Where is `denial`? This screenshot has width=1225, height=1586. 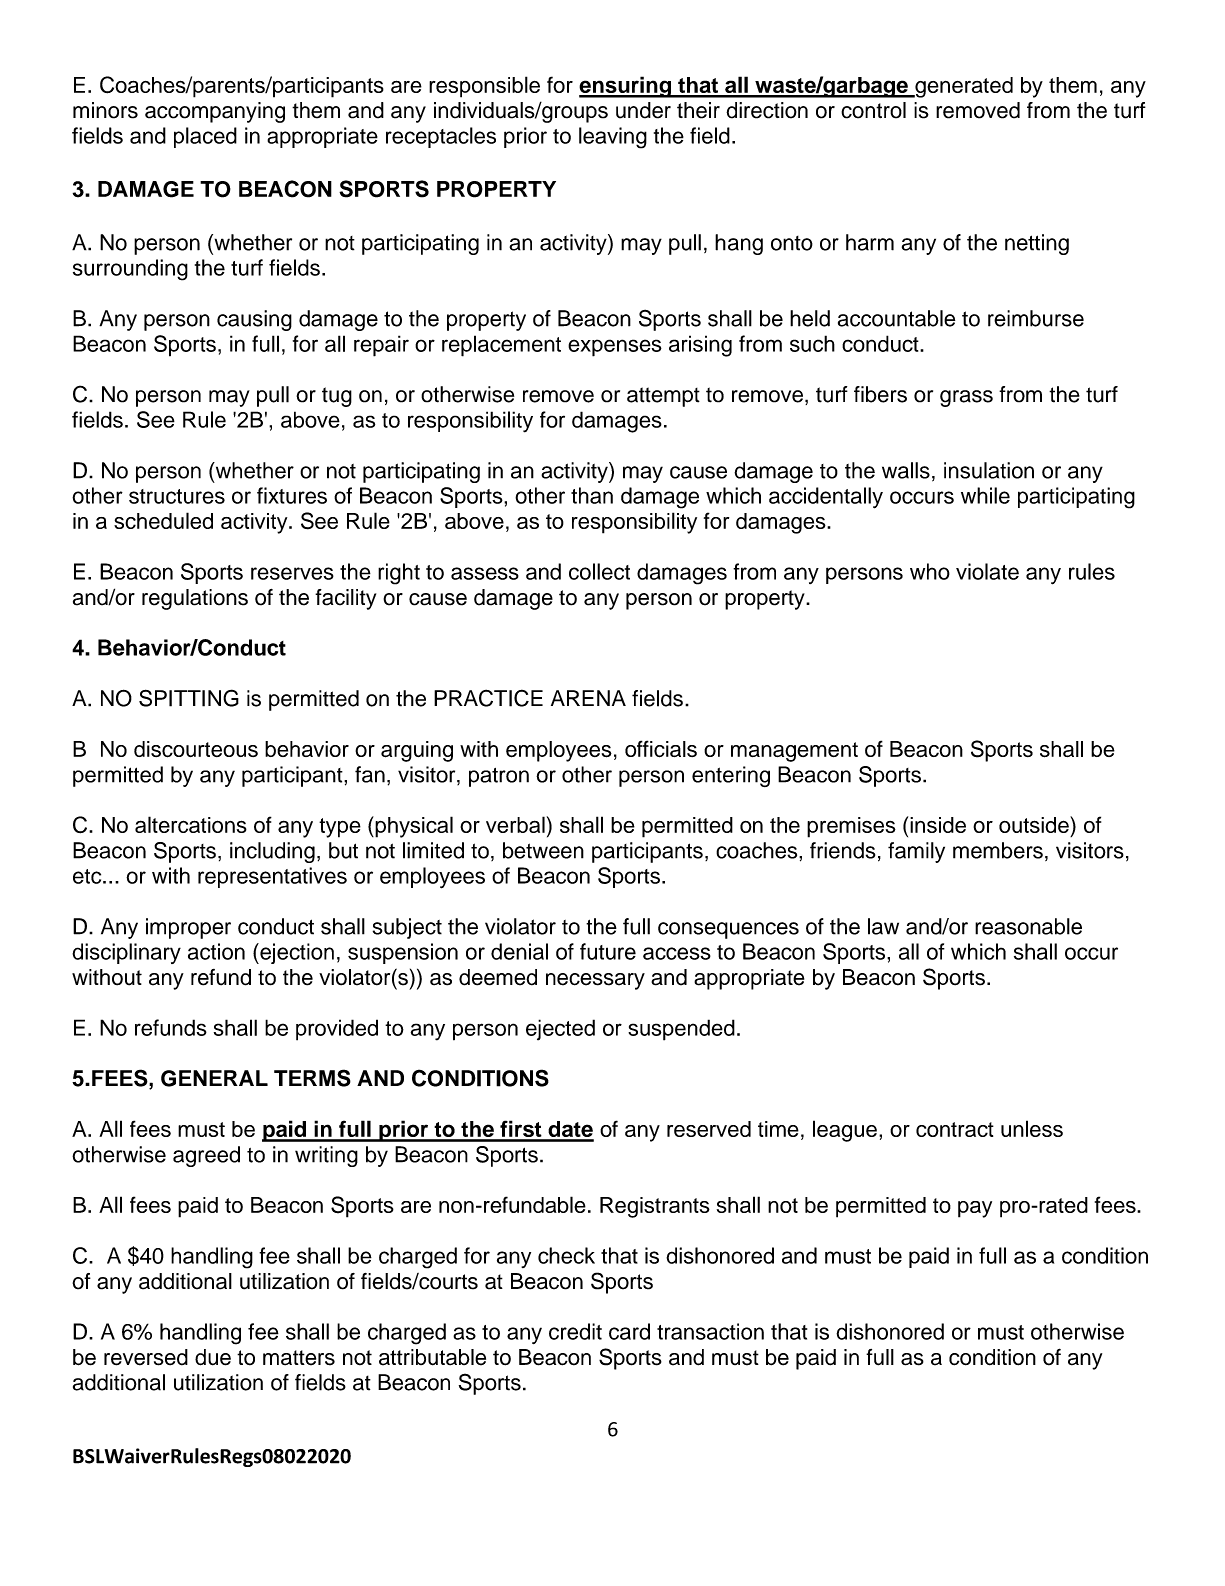 denial is located at coordinates (519, 951).
